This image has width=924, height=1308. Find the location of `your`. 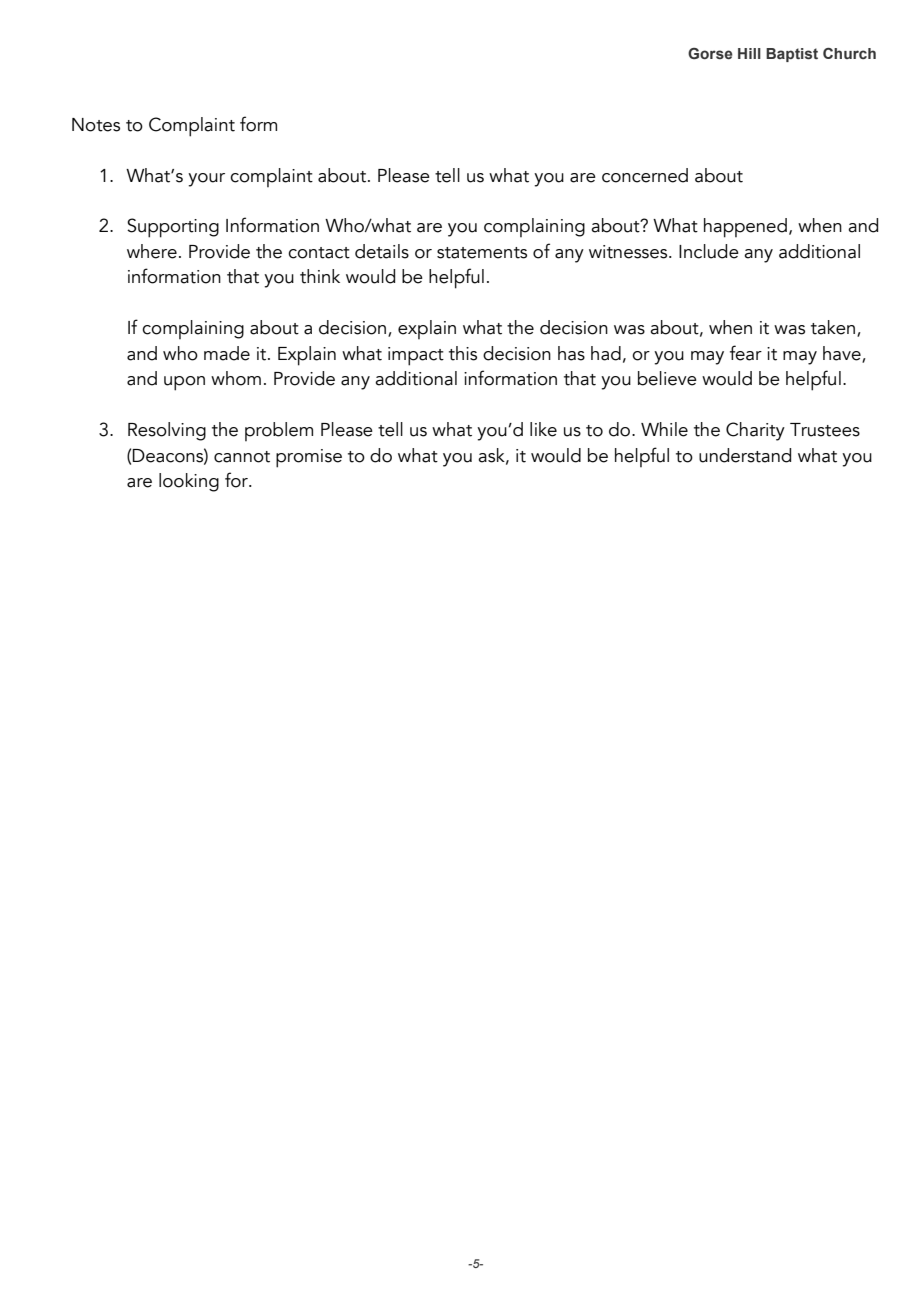

your is located at coordinates (206, 180).
